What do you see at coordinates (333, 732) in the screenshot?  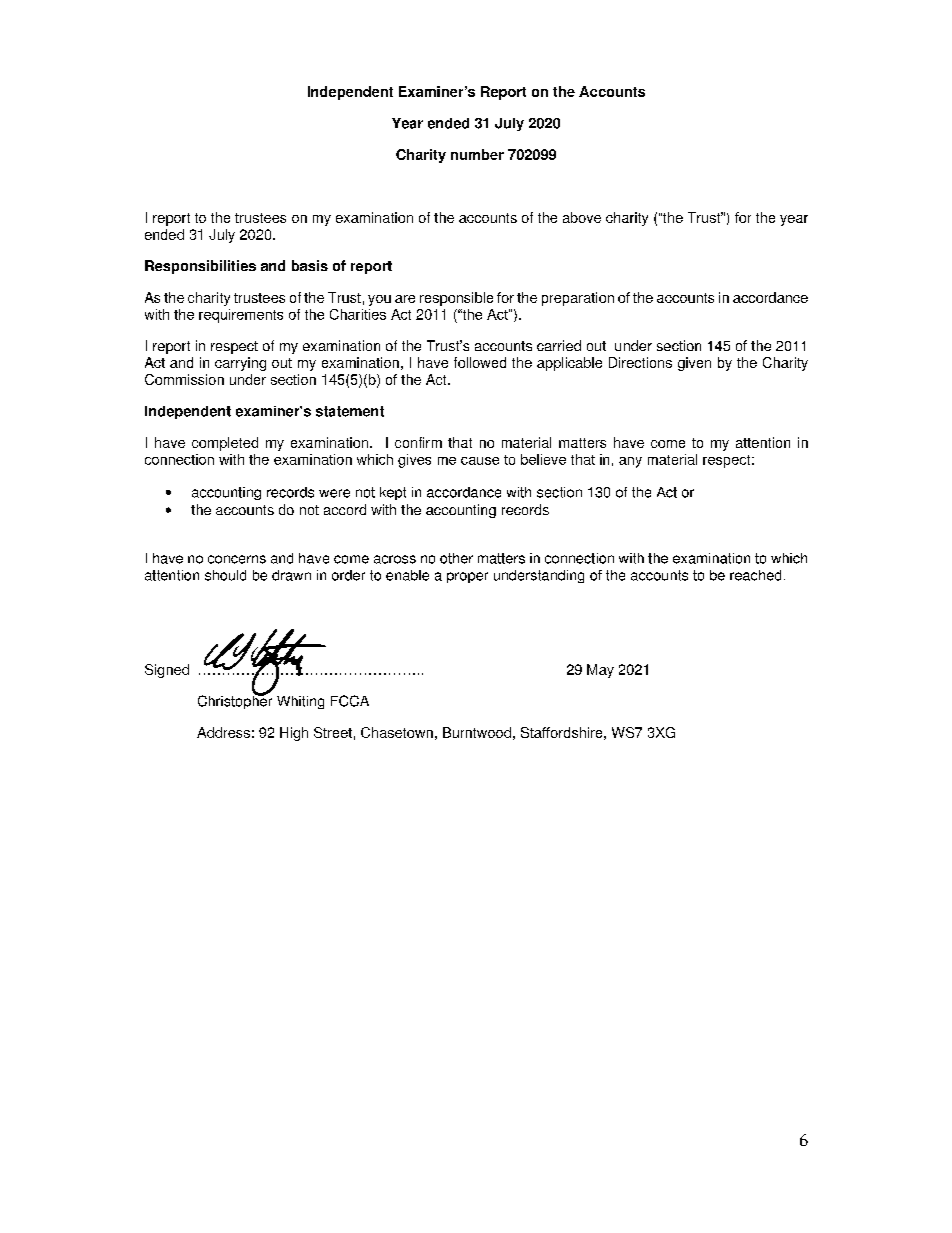 I see `Street` at bounding box center [333, 732].
